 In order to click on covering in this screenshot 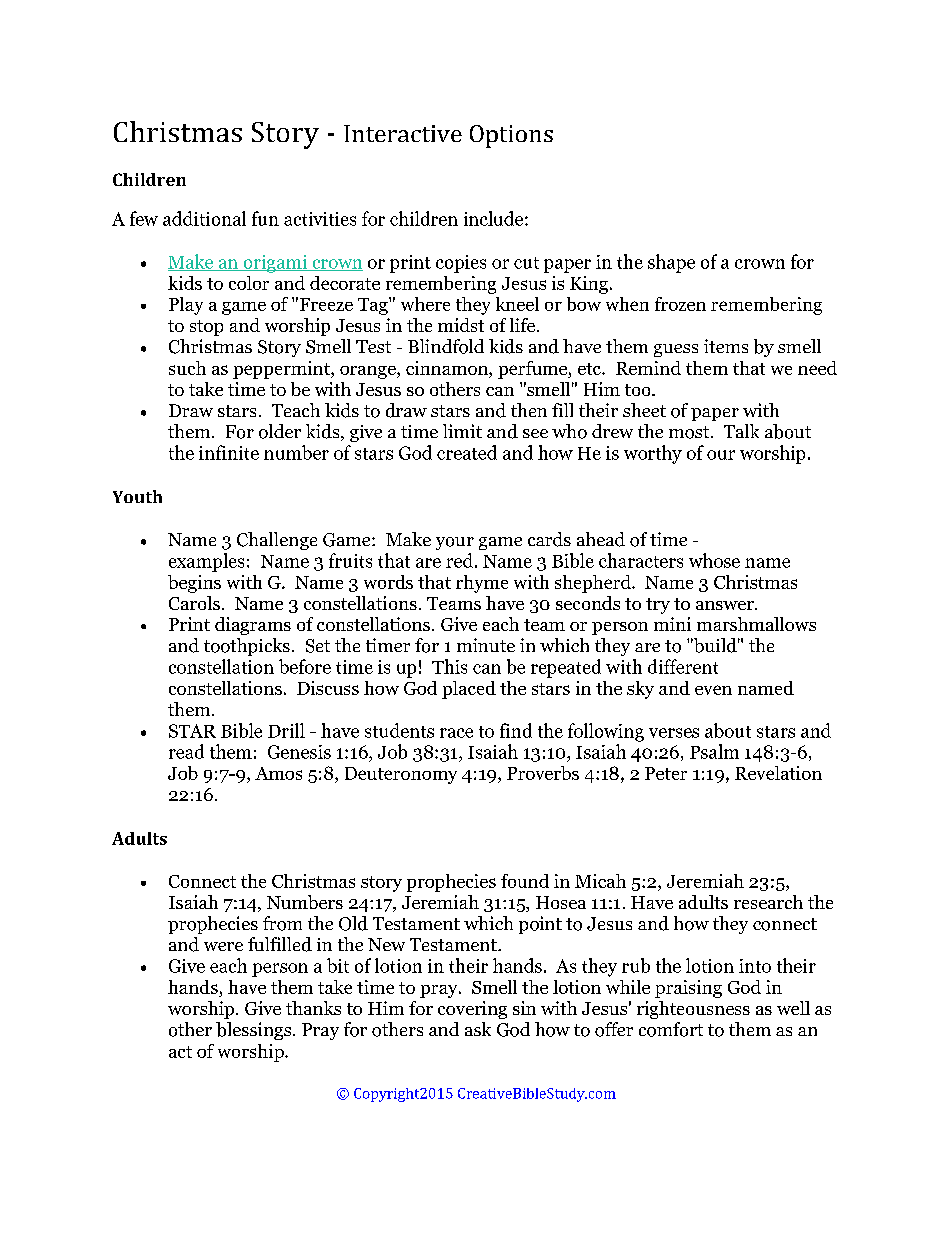, I will do `click(472, 1010)`.
